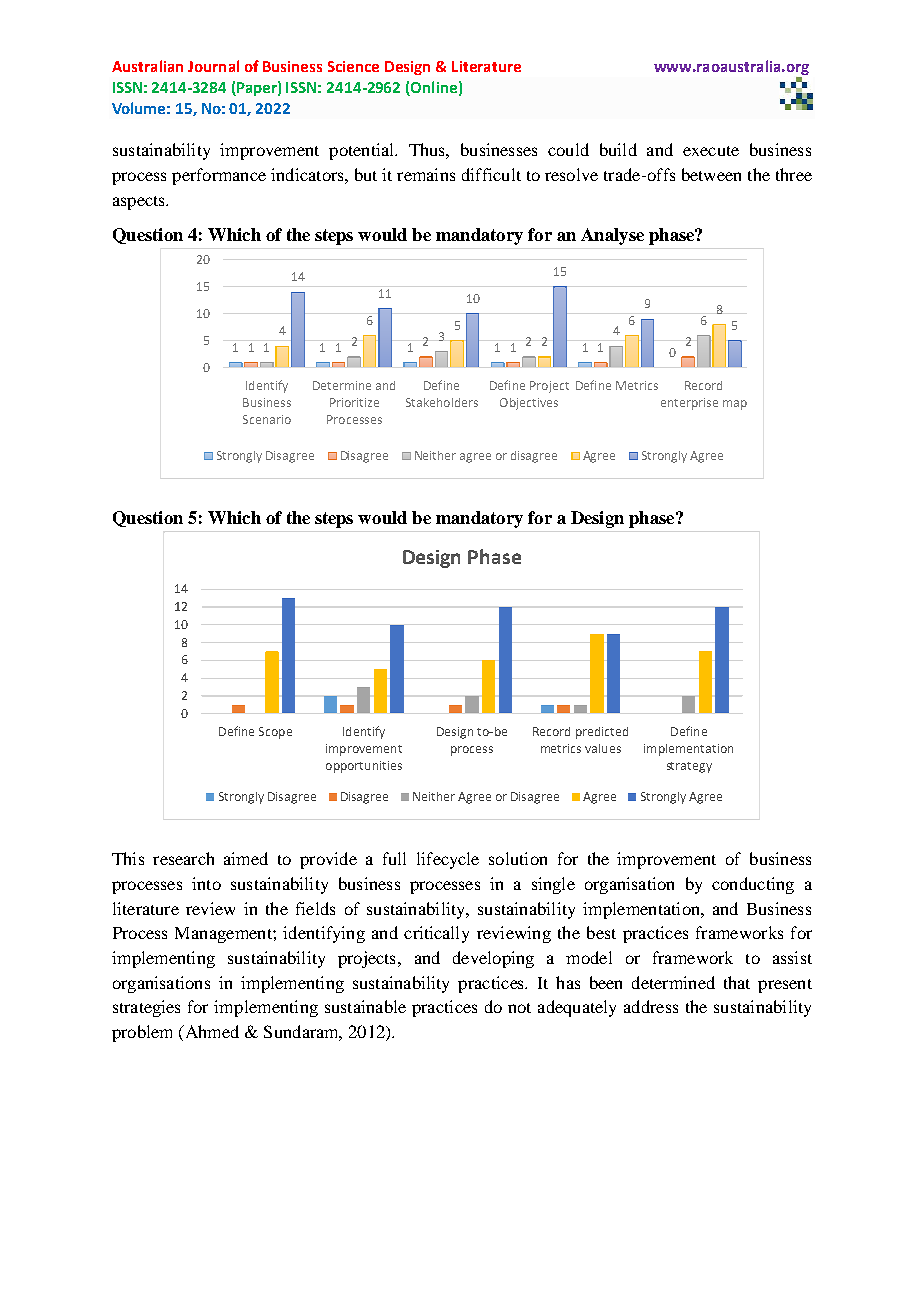  I want to click on Journal, so click(213, 66).
